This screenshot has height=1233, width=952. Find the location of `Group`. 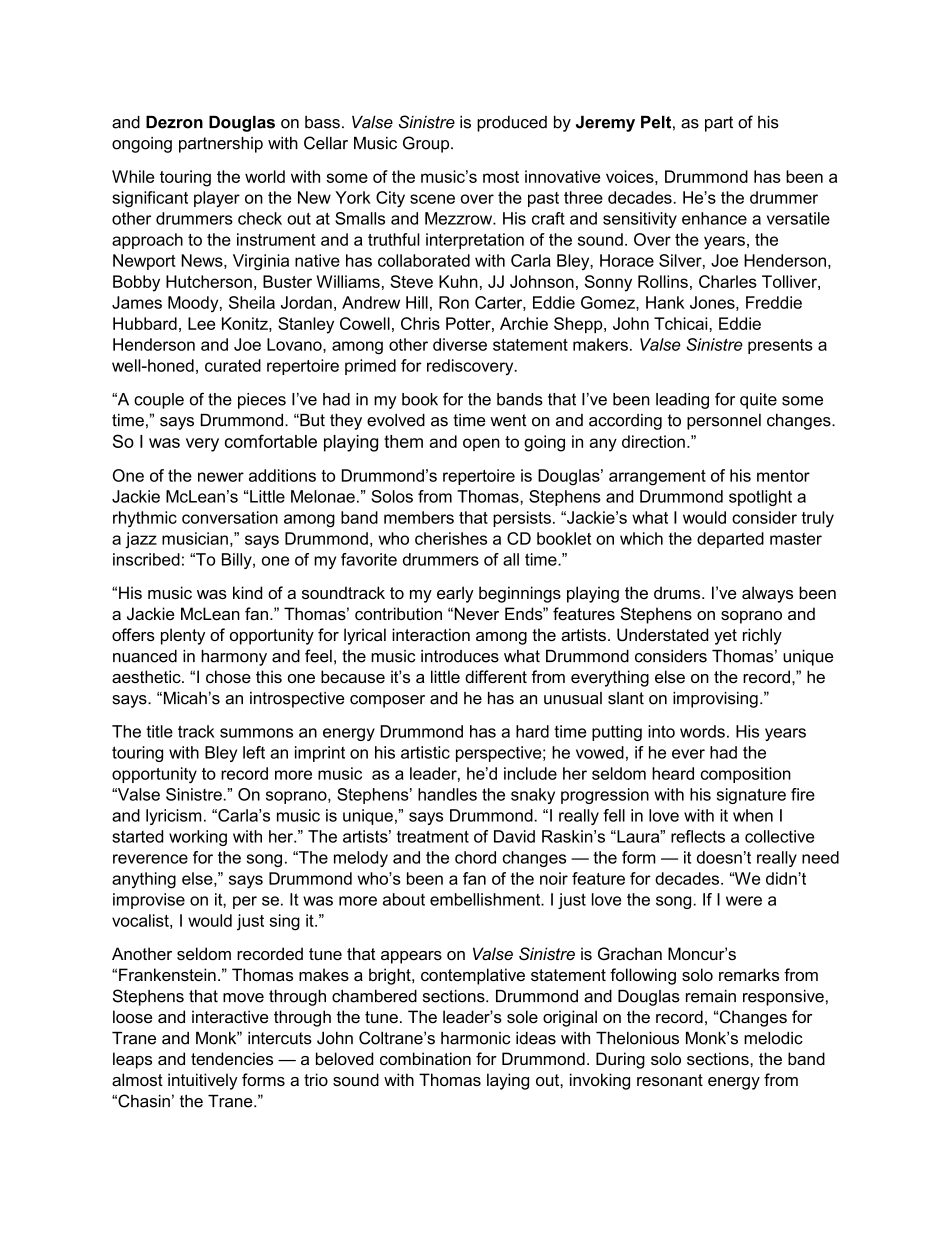

Group is located at coordinates (427, 144).
